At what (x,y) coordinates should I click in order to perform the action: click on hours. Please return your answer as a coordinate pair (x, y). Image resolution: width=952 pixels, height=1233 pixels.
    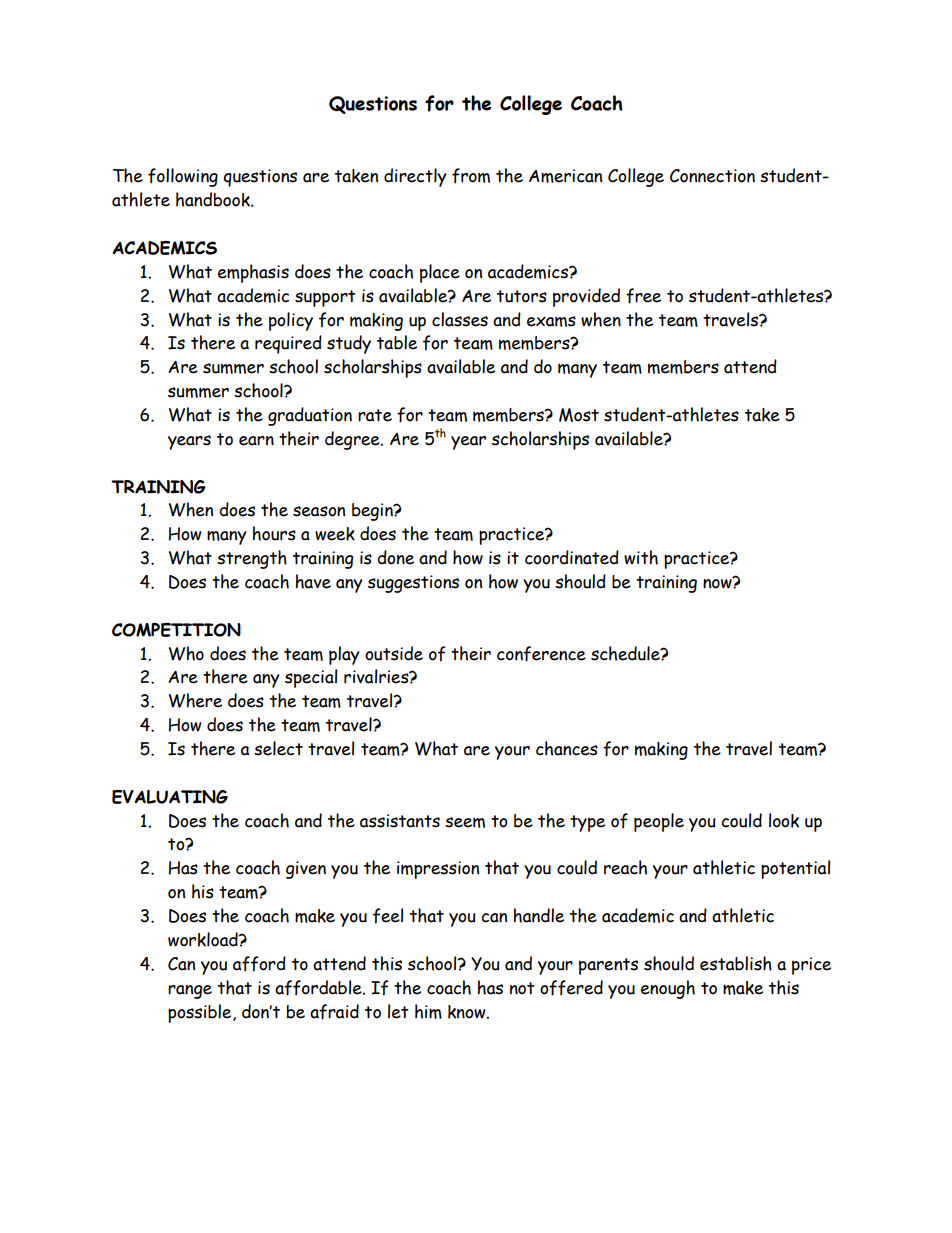
    Looking at the image, I should click on (274, 533).
